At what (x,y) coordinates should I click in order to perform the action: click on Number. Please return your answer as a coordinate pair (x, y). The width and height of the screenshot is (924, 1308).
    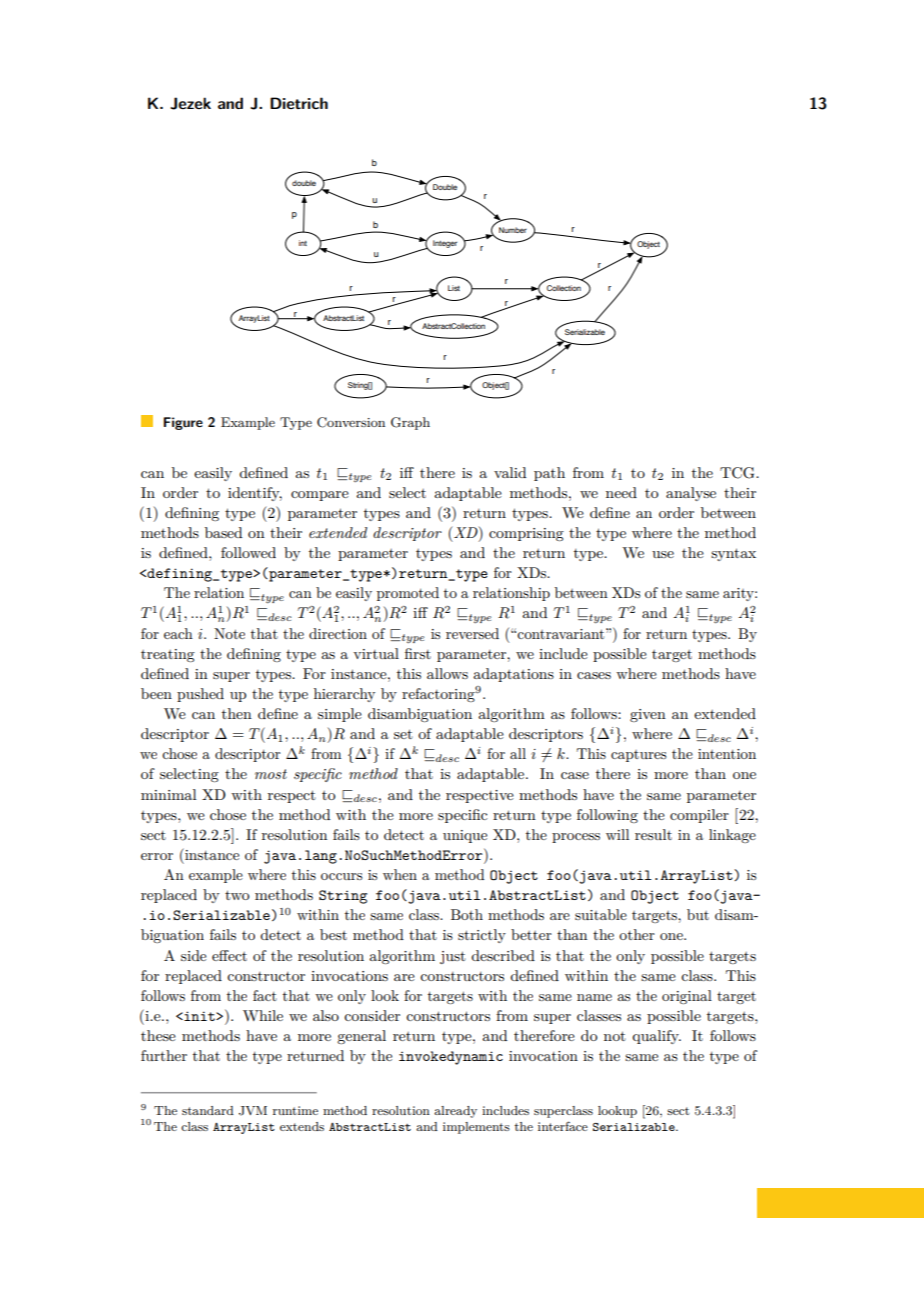
    Looking at the image, I should click on (513, 230).
